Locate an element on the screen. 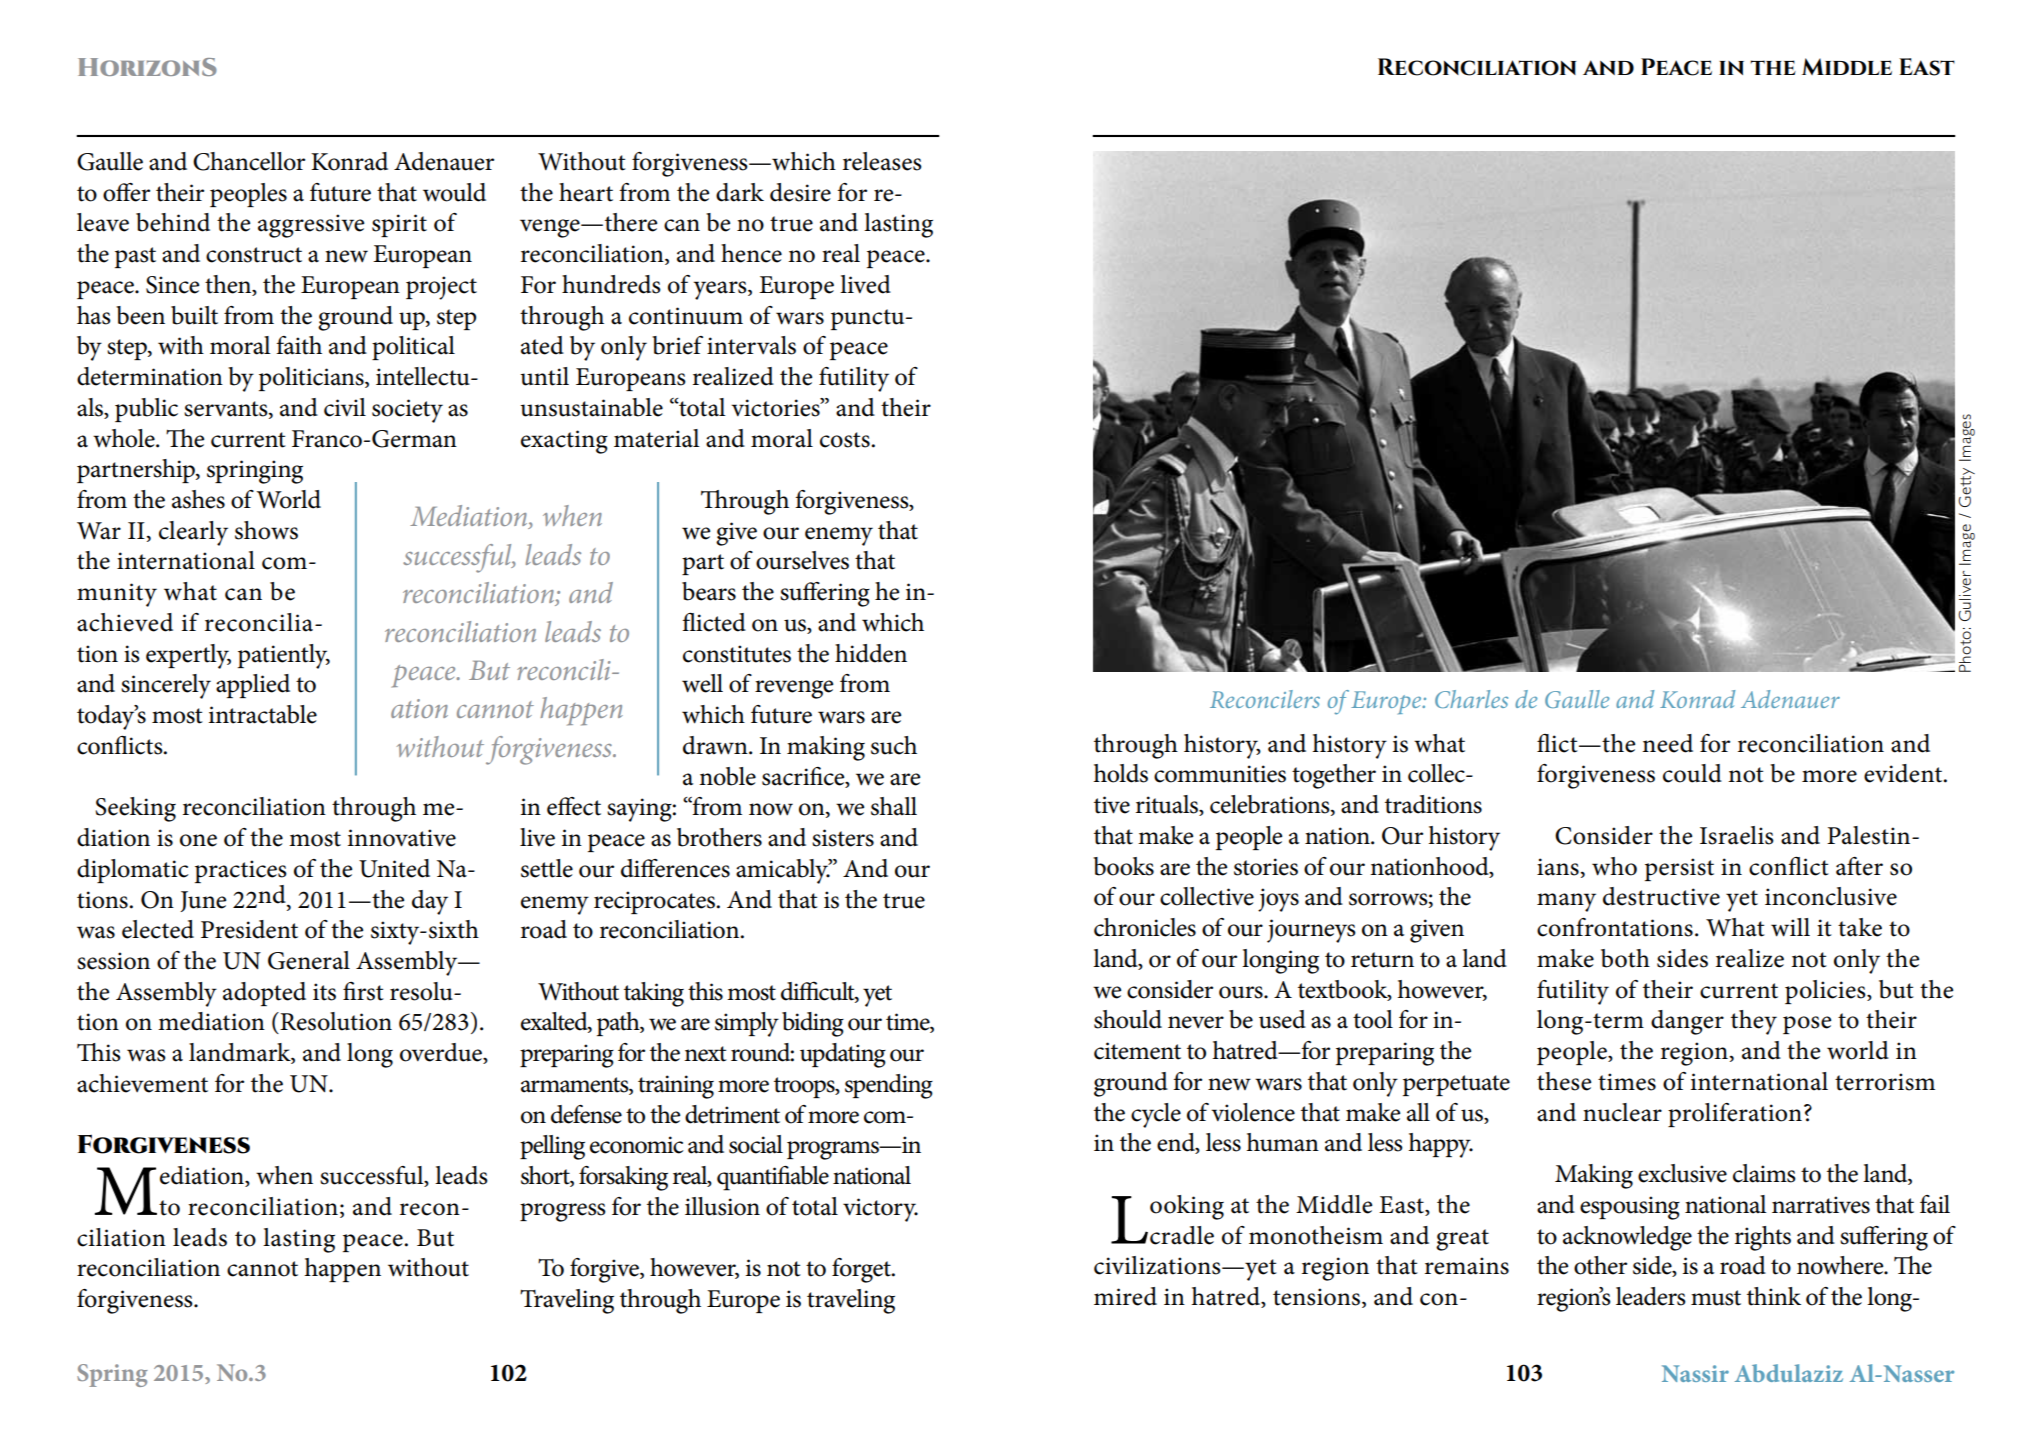  could is located at coordinates (1692, 773).
